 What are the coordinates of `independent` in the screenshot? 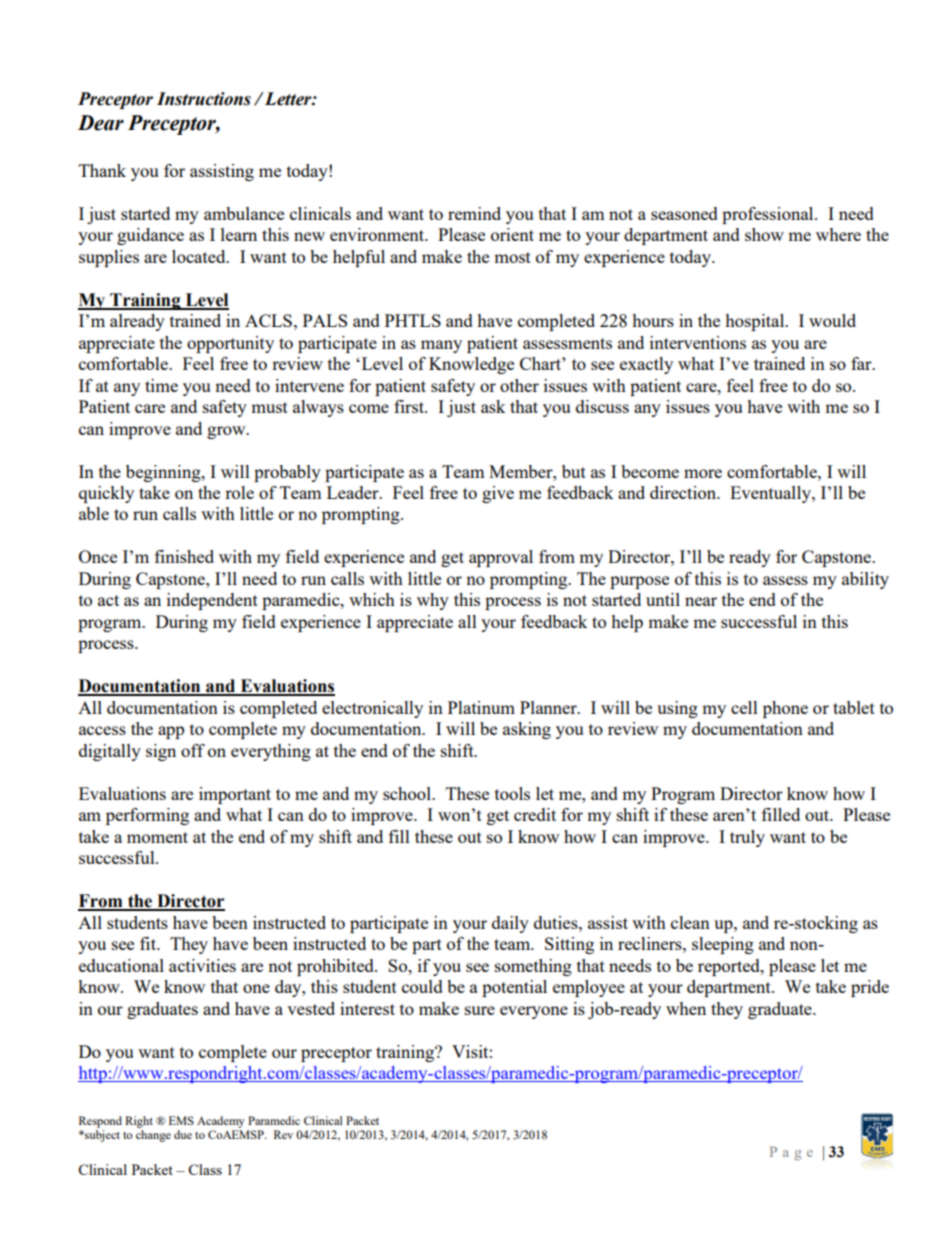 It's located at (212, 601).
